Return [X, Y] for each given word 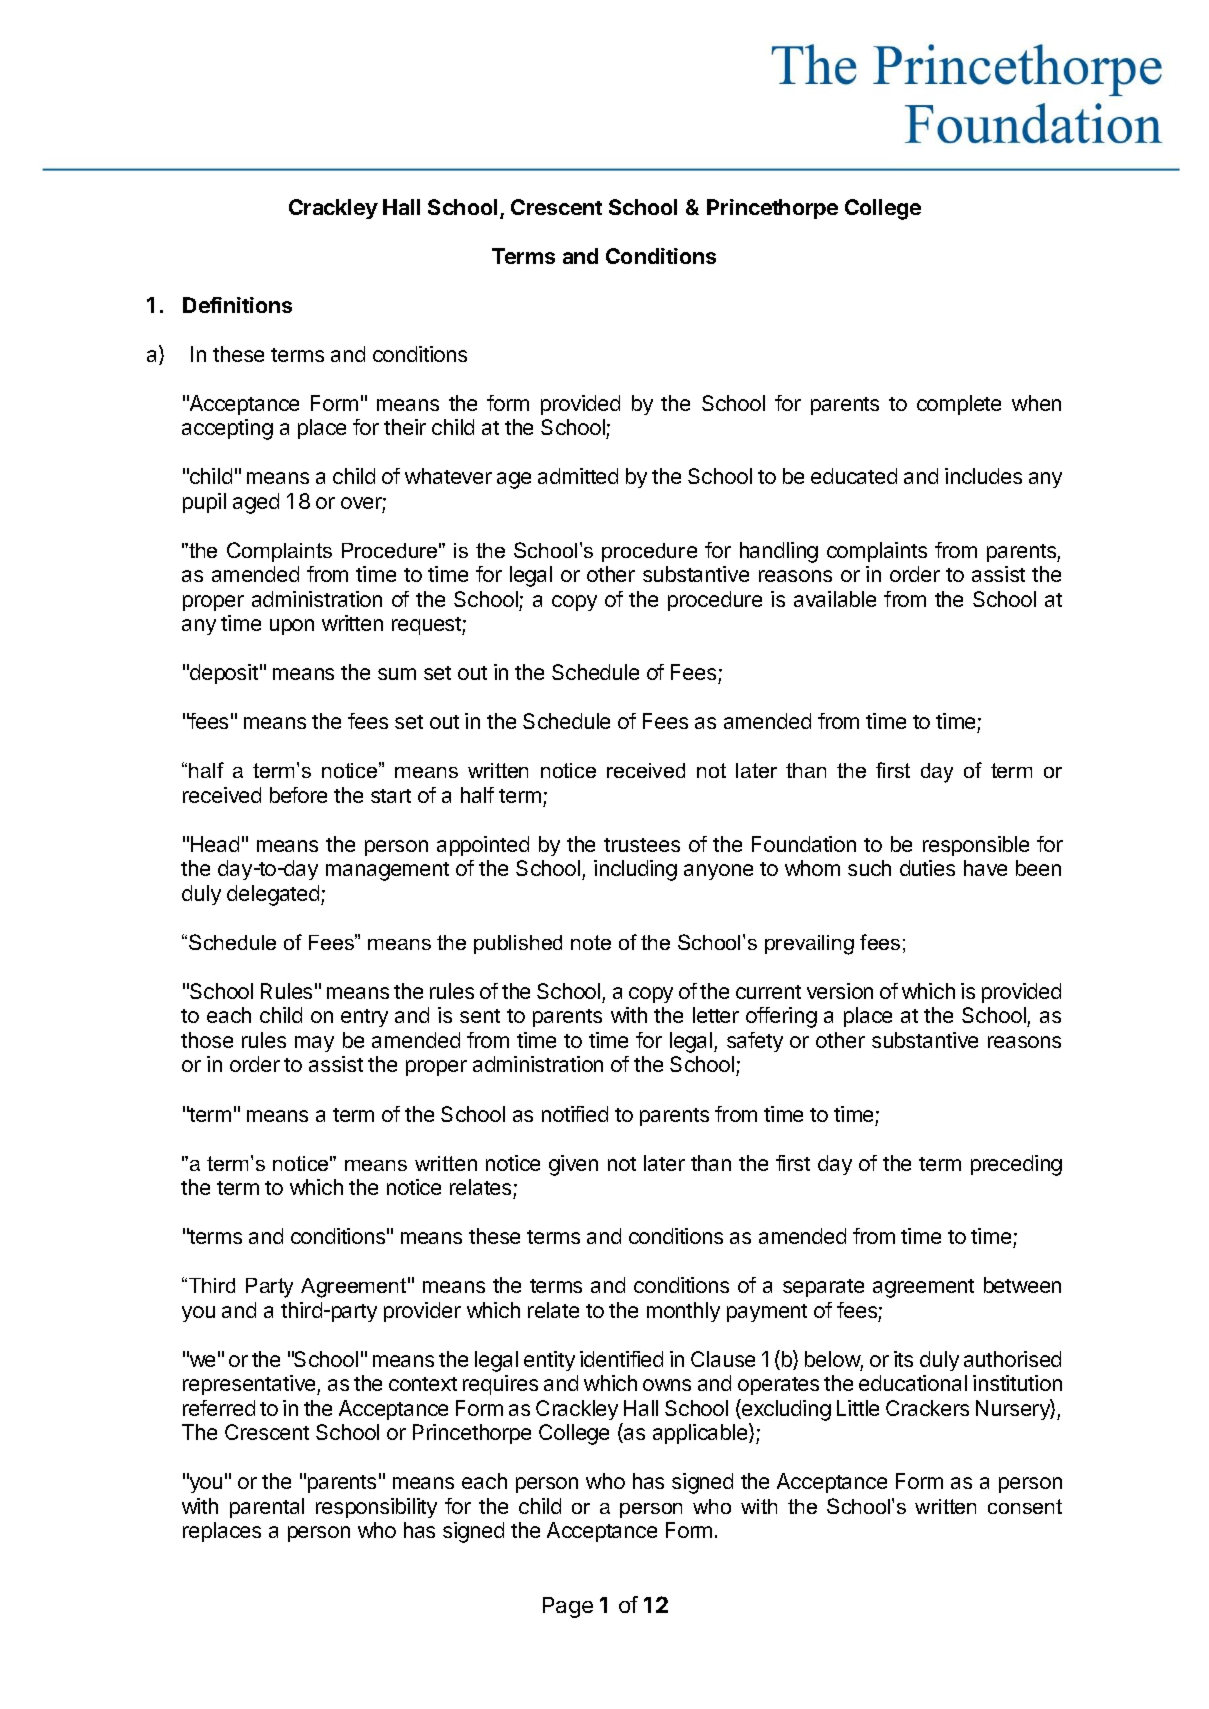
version [840, 991]
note [591, 942]
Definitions [237, 305]
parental [267, 1508]
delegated [274, 895]
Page [568, 1607]
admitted [578, 476]
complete [959, 405]
